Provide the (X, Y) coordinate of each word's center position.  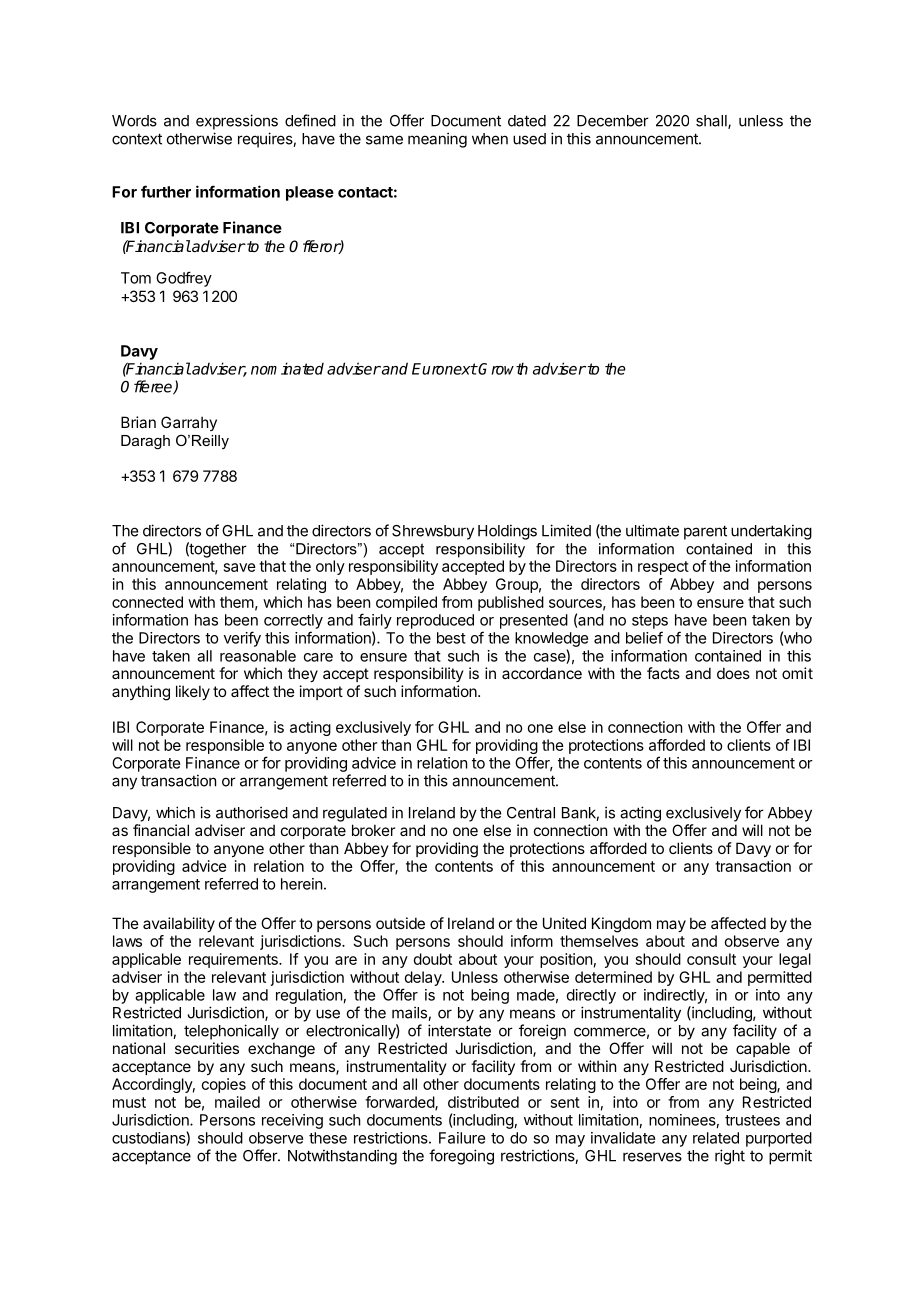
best (451, 638)
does (733, 673)
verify (242, 639)
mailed (237, 1102)
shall (712, 122)
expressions (237, 122)
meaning (437, 140)
